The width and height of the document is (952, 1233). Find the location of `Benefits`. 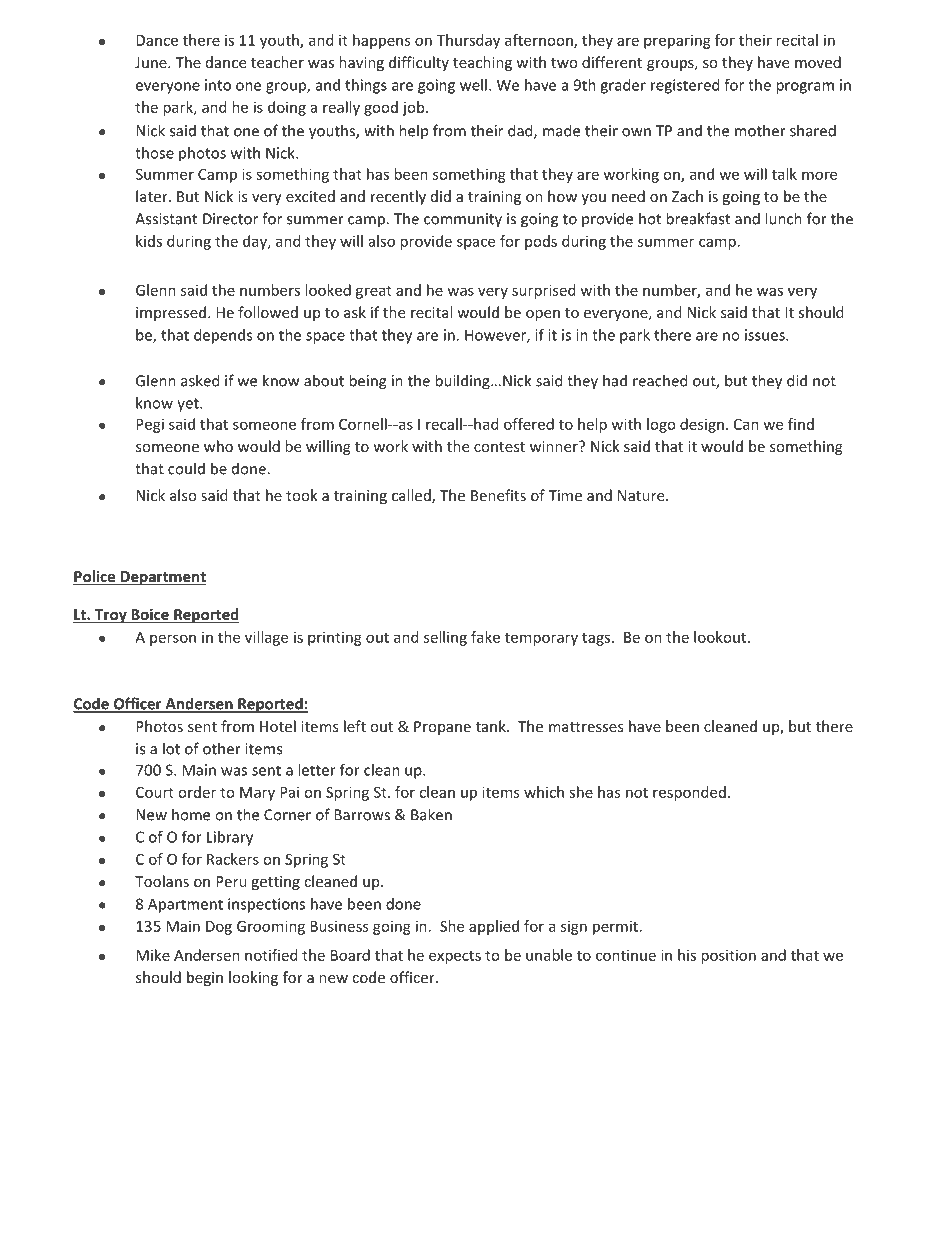

Benefits is located at coordinates (498, 495).
